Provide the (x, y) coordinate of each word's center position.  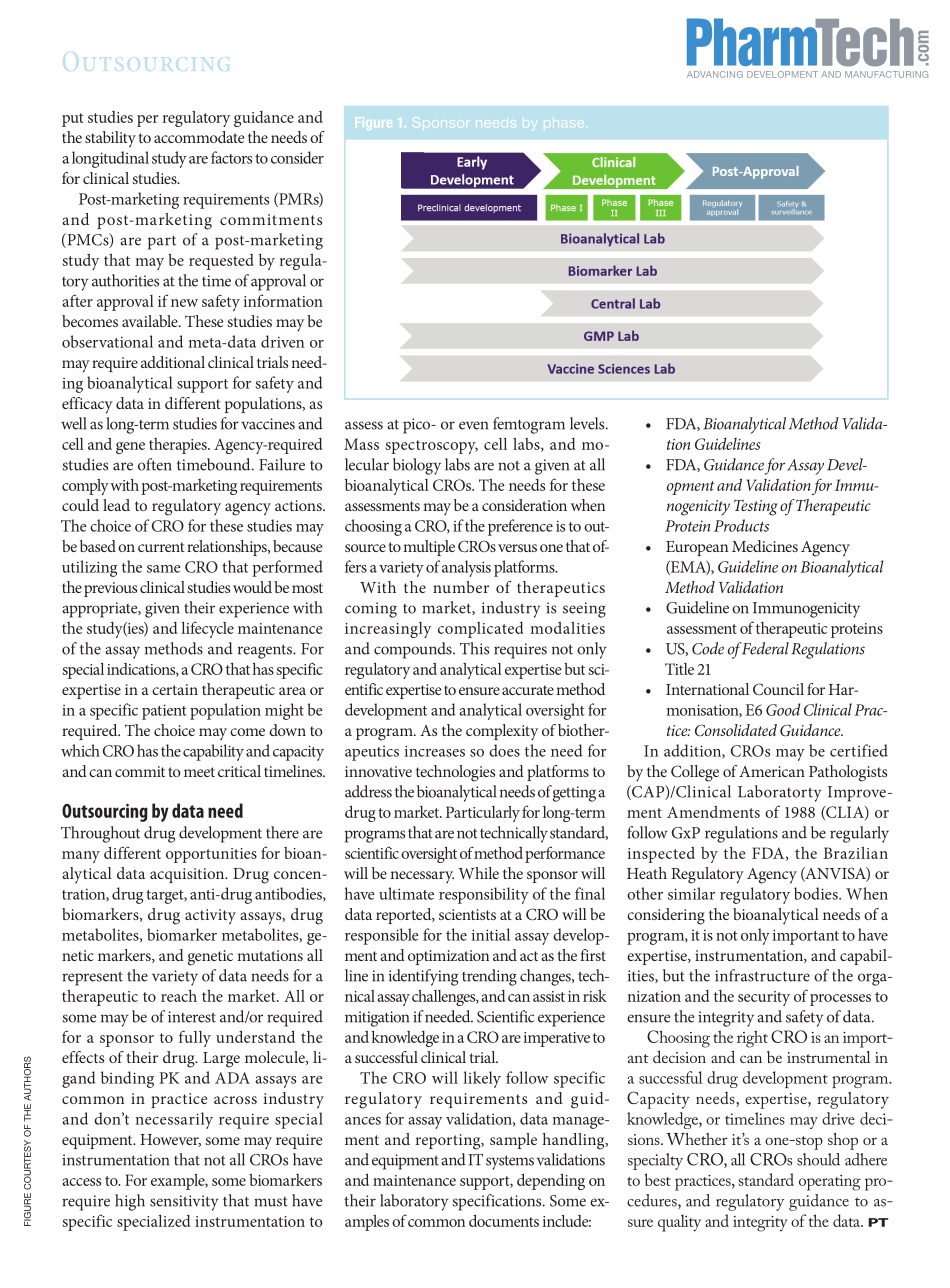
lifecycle (207, 629)
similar (691, 893)
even (473, 425)
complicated (480, 630)
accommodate (199, 137)
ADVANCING (715, 74)
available (151, 321)
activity (210, 916)
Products (741, 525)
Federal (765, 648)
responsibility (484, 895)
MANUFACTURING (886, 74)
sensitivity (184, 1203)
